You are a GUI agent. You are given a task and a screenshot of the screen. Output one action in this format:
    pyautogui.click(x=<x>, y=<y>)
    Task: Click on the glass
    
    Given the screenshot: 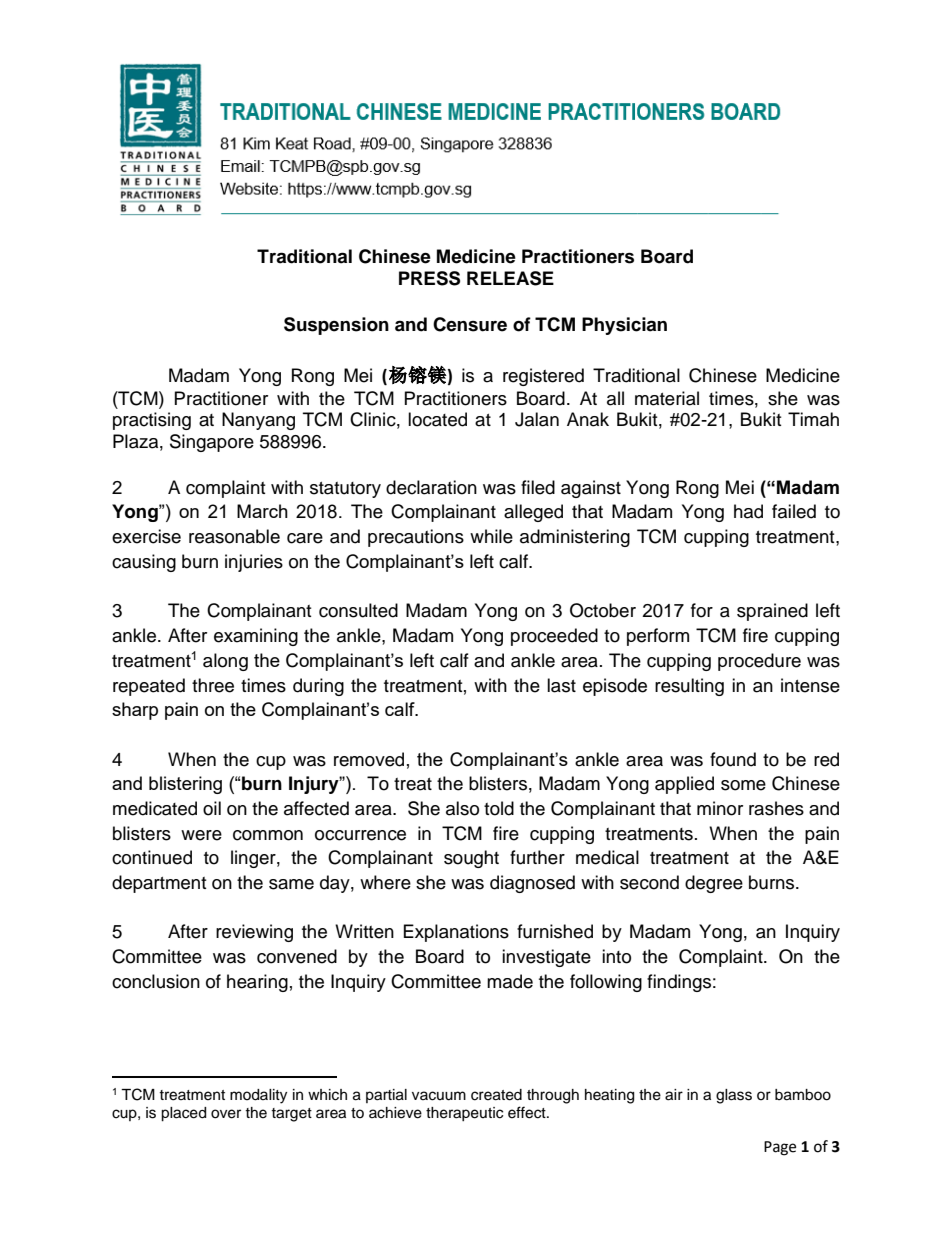 What is the action you would take?
    pyautogui.click(x=734, y=1096)
